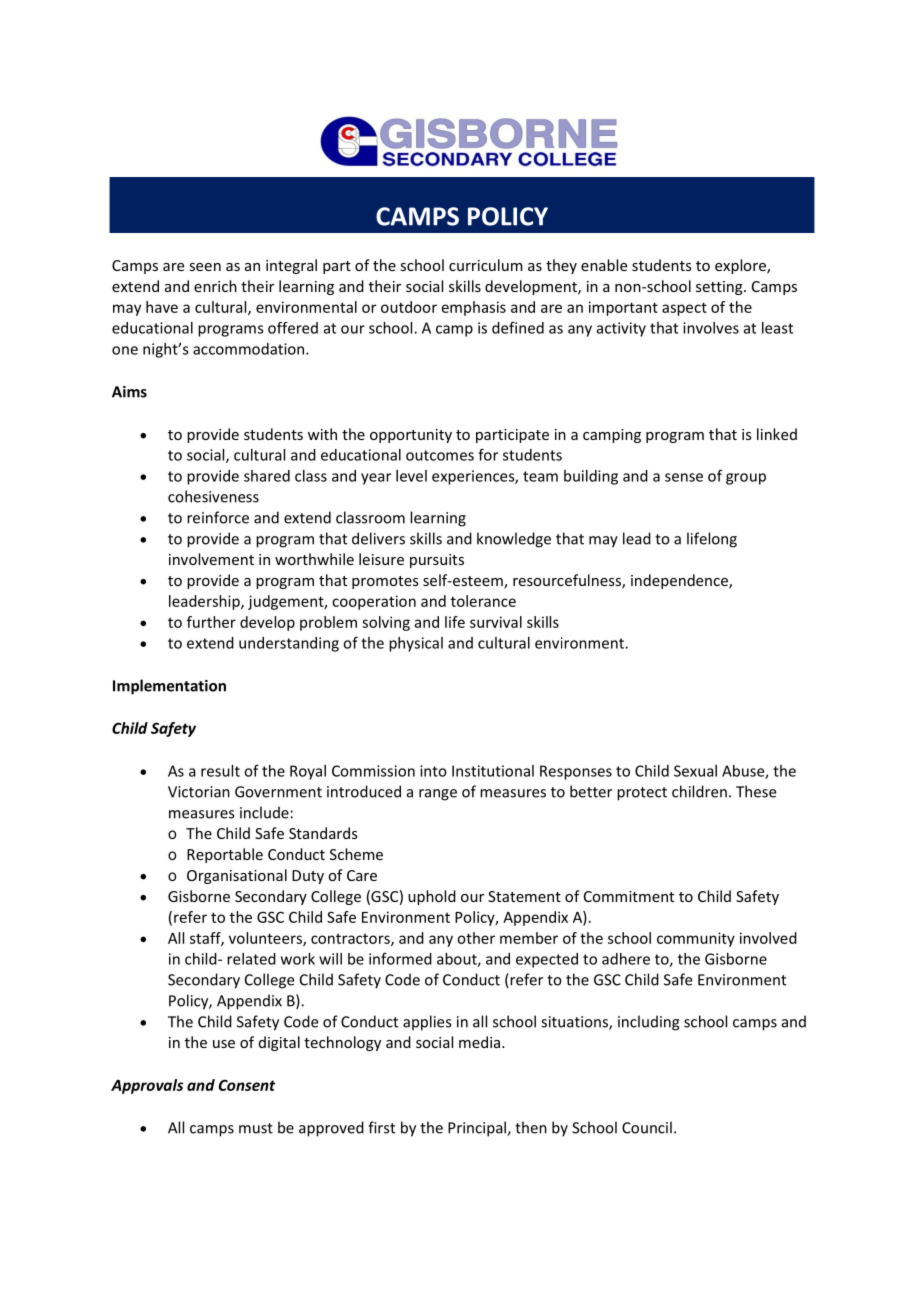 Image resolution: width=924 pixels, height=1309 pixels. I want to click on setting, so click(720, 288).
